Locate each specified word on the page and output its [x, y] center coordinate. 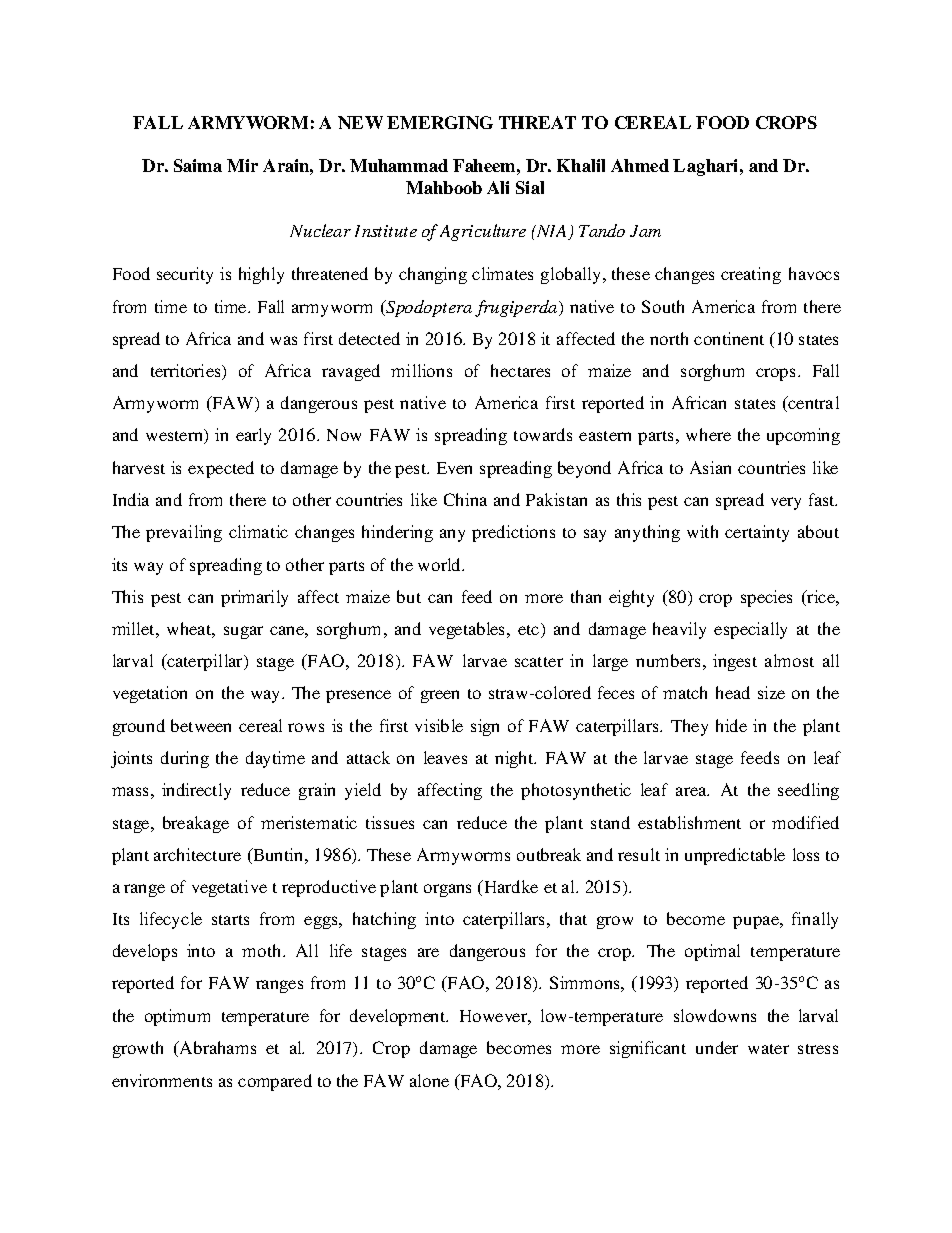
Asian [710, 467]
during [185, 759]
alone [429, 1080]
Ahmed [640, 165]
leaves [445, 757]
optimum [177, 1017]
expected [221, 469]
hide [731, 725]
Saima [198, 165]
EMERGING [440, 122]
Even [454, 468]
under [717, 1047]
